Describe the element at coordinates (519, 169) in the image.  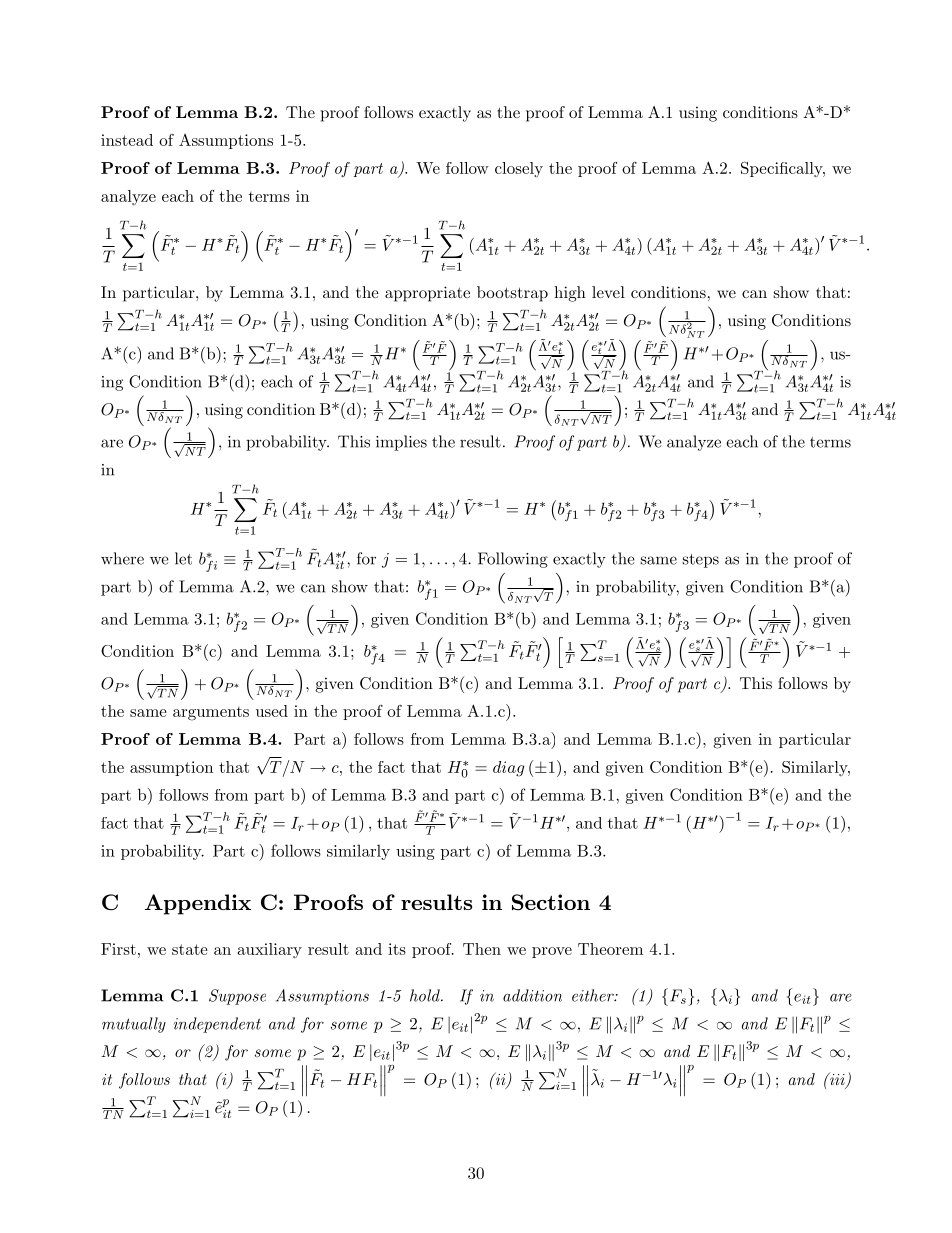
I see `closely` at that location.
